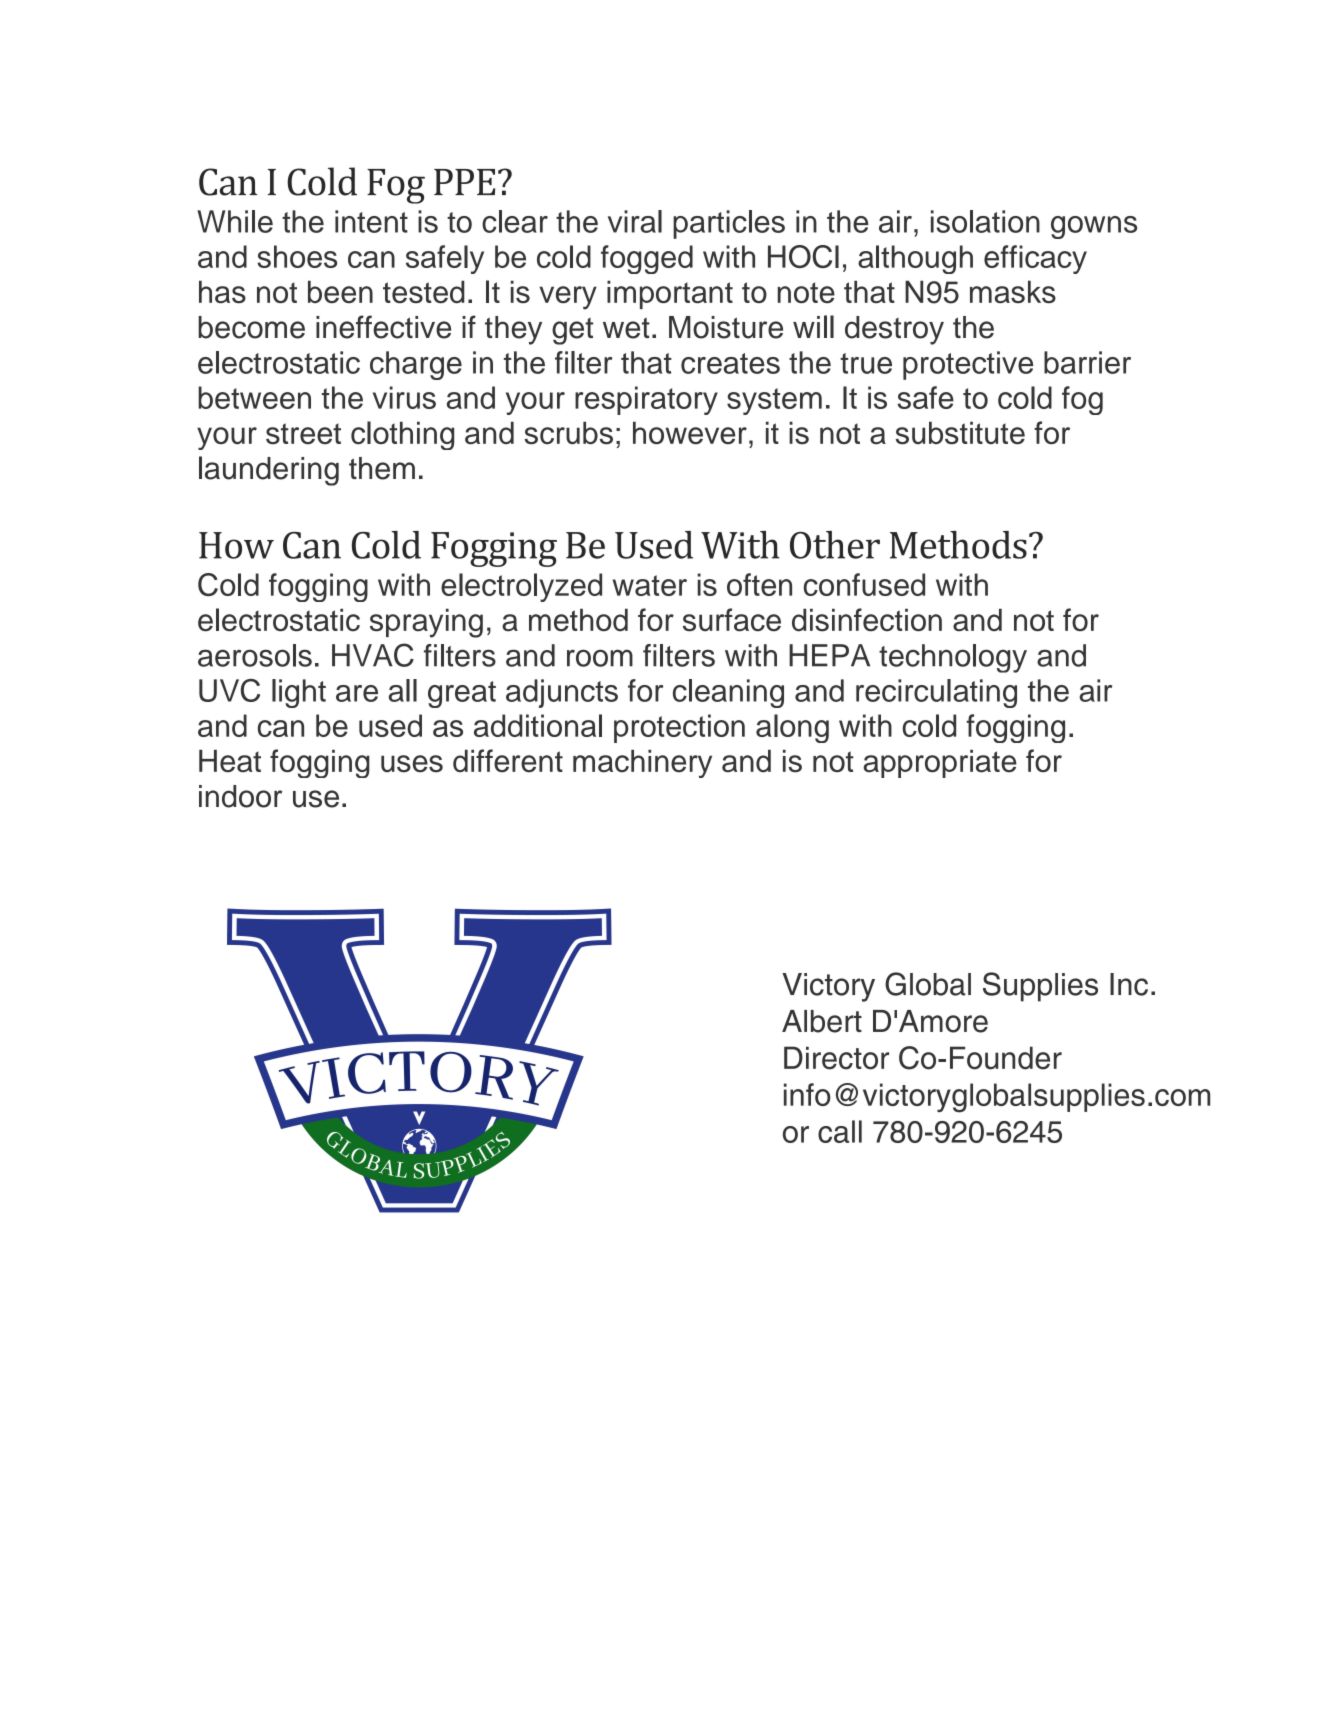 Image resolution: width=1339 pixels, height=1733 pixels. I want to click on Inc, so click(1129, 984).
